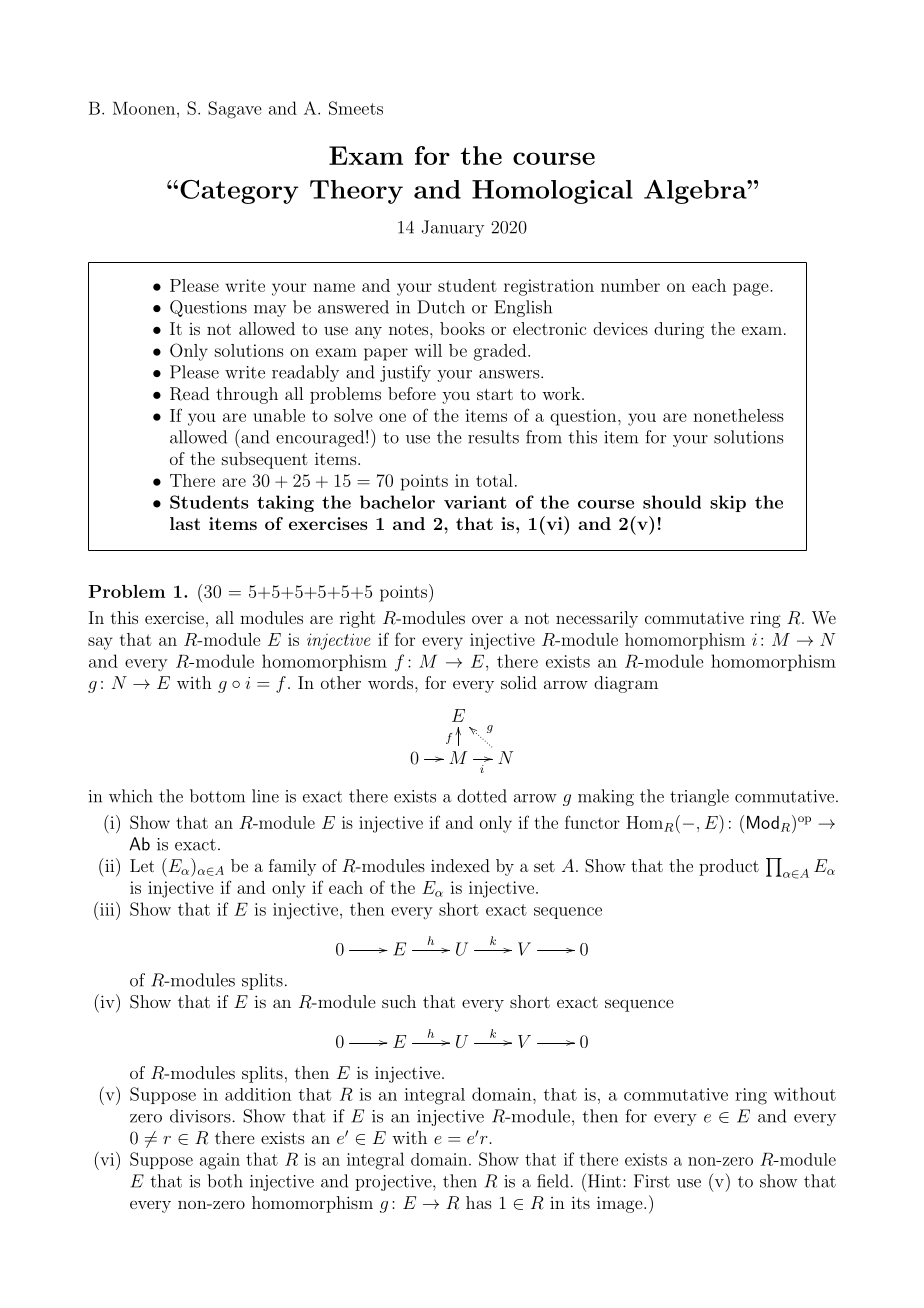 This screenshot has width=924, height=1308. I want to click on Moonen, so click(145, 108).
